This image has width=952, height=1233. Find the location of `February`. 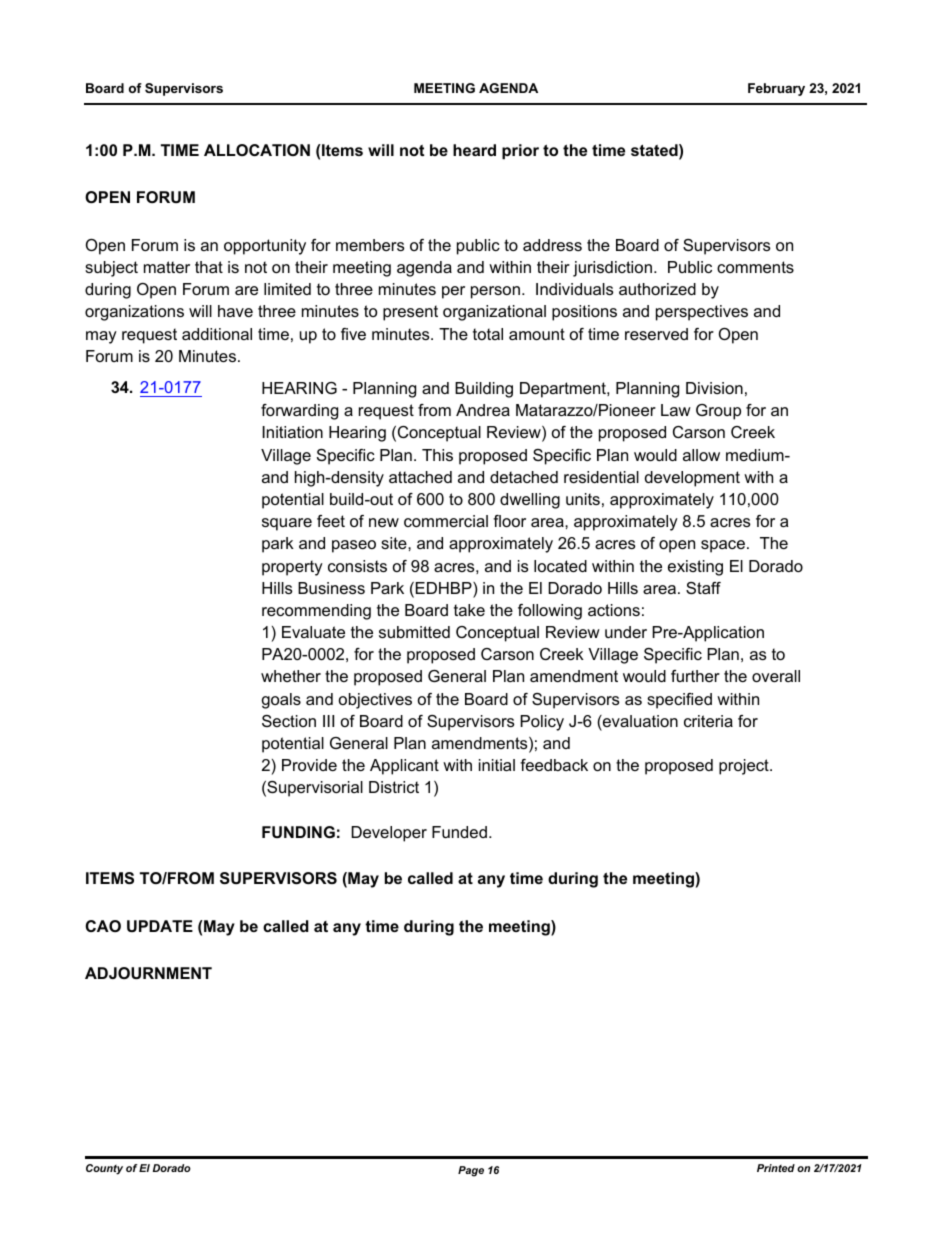

February is located at coordinates (776, 89).
